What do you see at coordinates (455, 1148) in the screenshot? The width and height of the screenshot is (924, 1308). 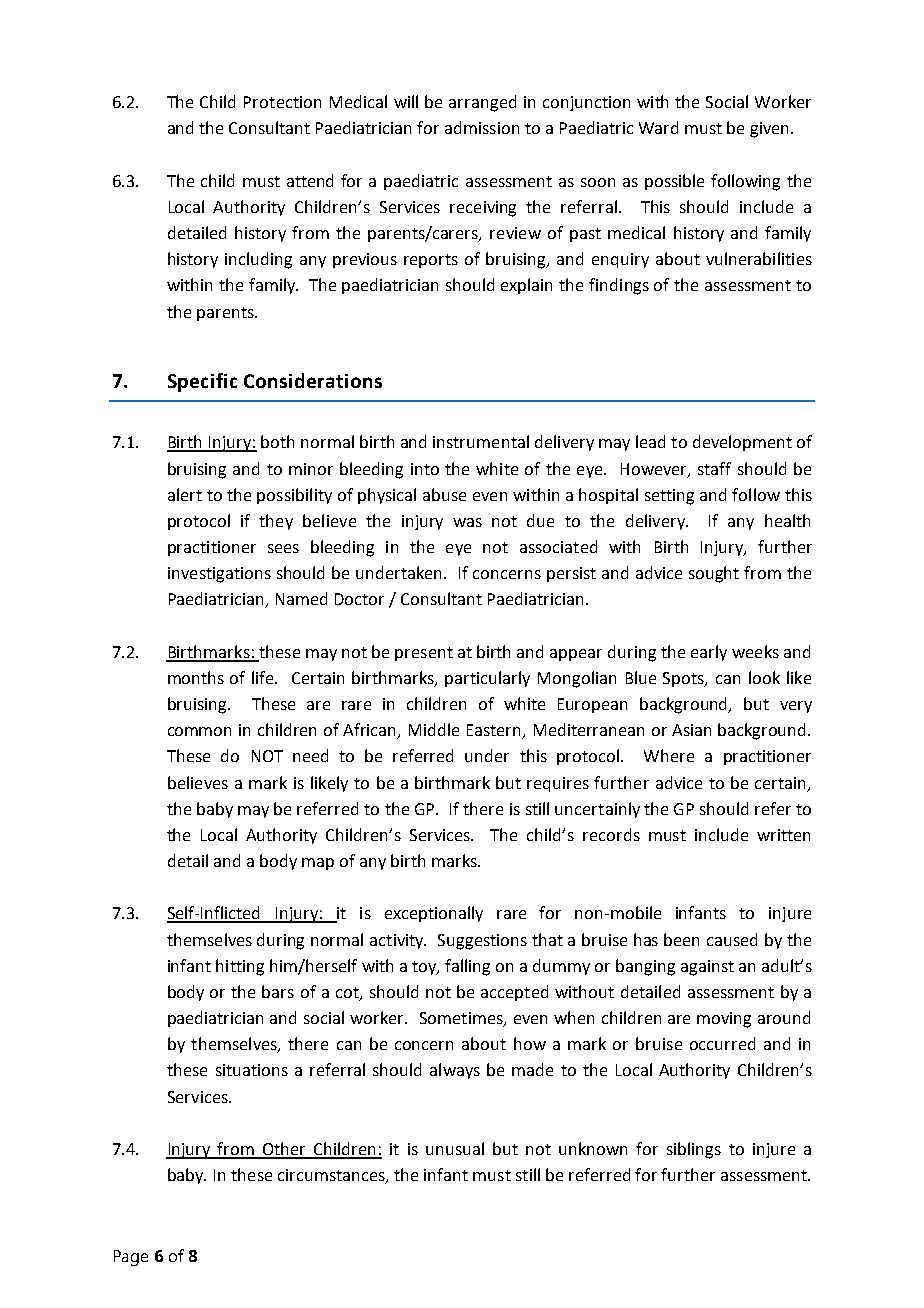 I see `unusual` at bounding box center [455, 1148].
